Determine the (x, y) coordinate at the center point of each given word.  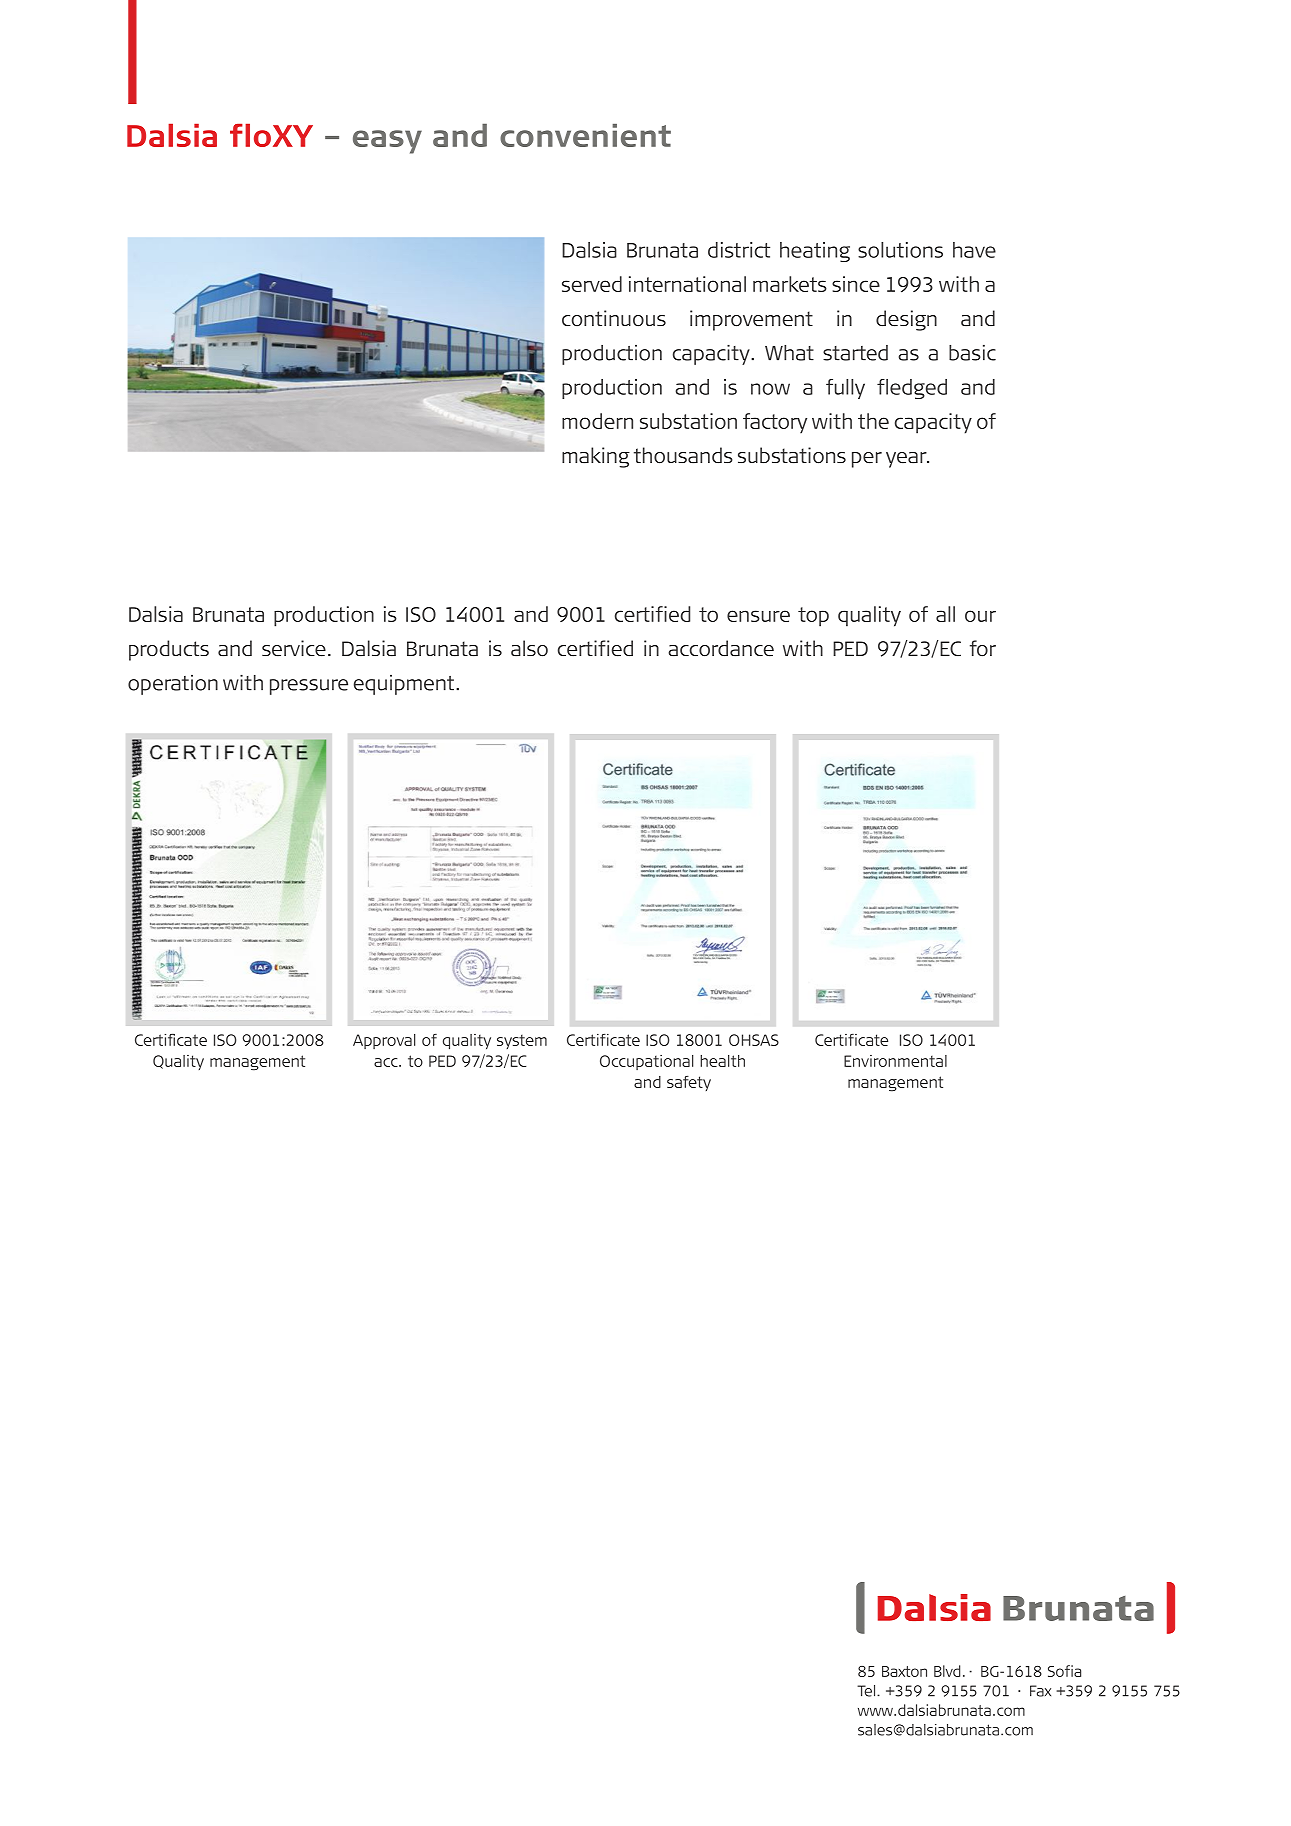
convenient (585, 135)
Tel (867, 1691)
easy (387, 142)
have (974, 250)
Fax (1040, 1691)
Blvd (947, 1671)
